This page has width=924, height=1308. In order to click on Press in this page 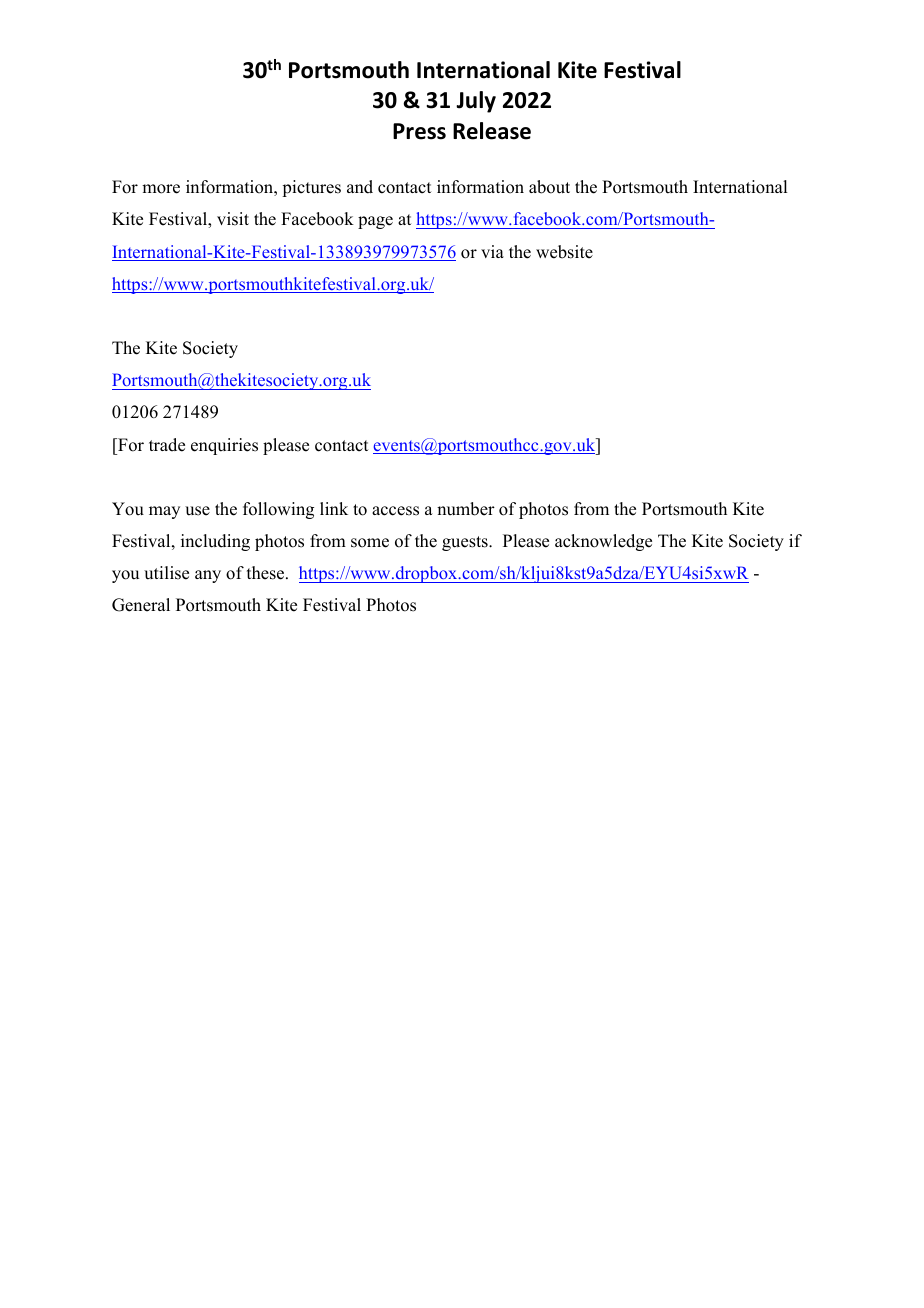, I will do `click(419, 131)`.
